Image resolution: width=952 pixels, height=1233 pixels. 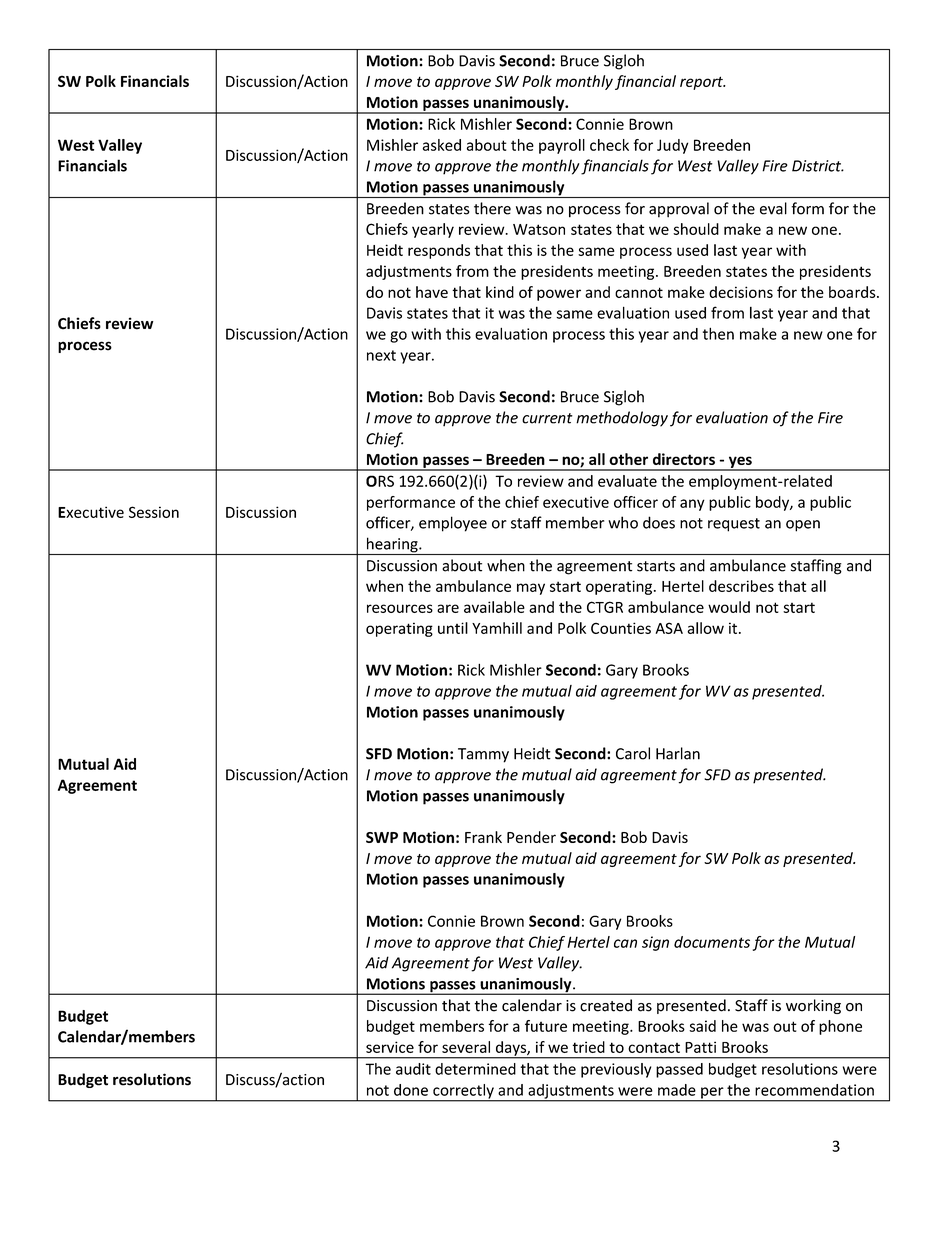 What do you see at coordinates (814, 1090) in the screenshot?
I see `recommendation` at bounding box center [814, 1090].
